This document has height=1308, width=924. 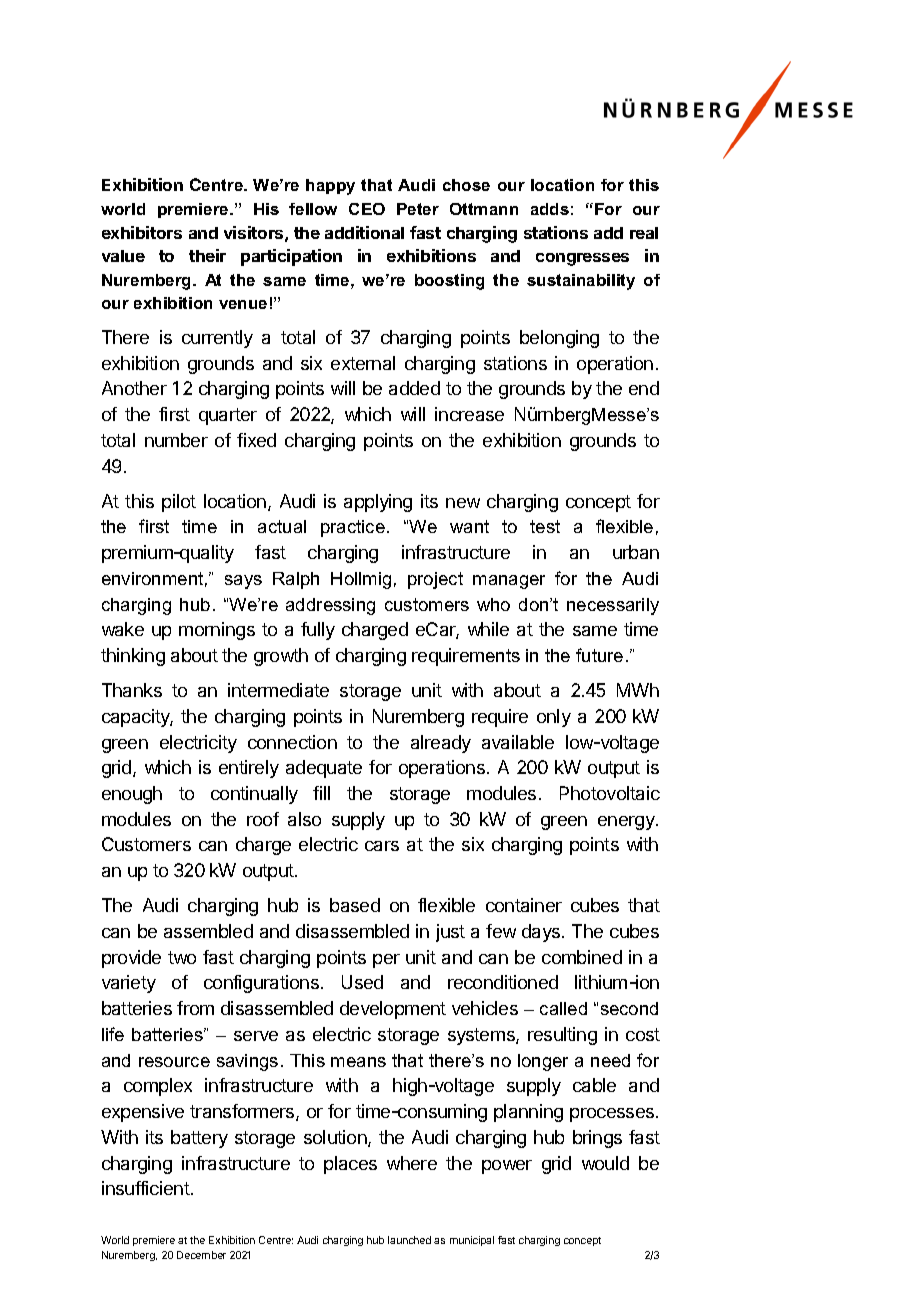 What do you see at coordinates (132, 690) in the document?
I see `Thanks` at bounding box center [132, 690].
